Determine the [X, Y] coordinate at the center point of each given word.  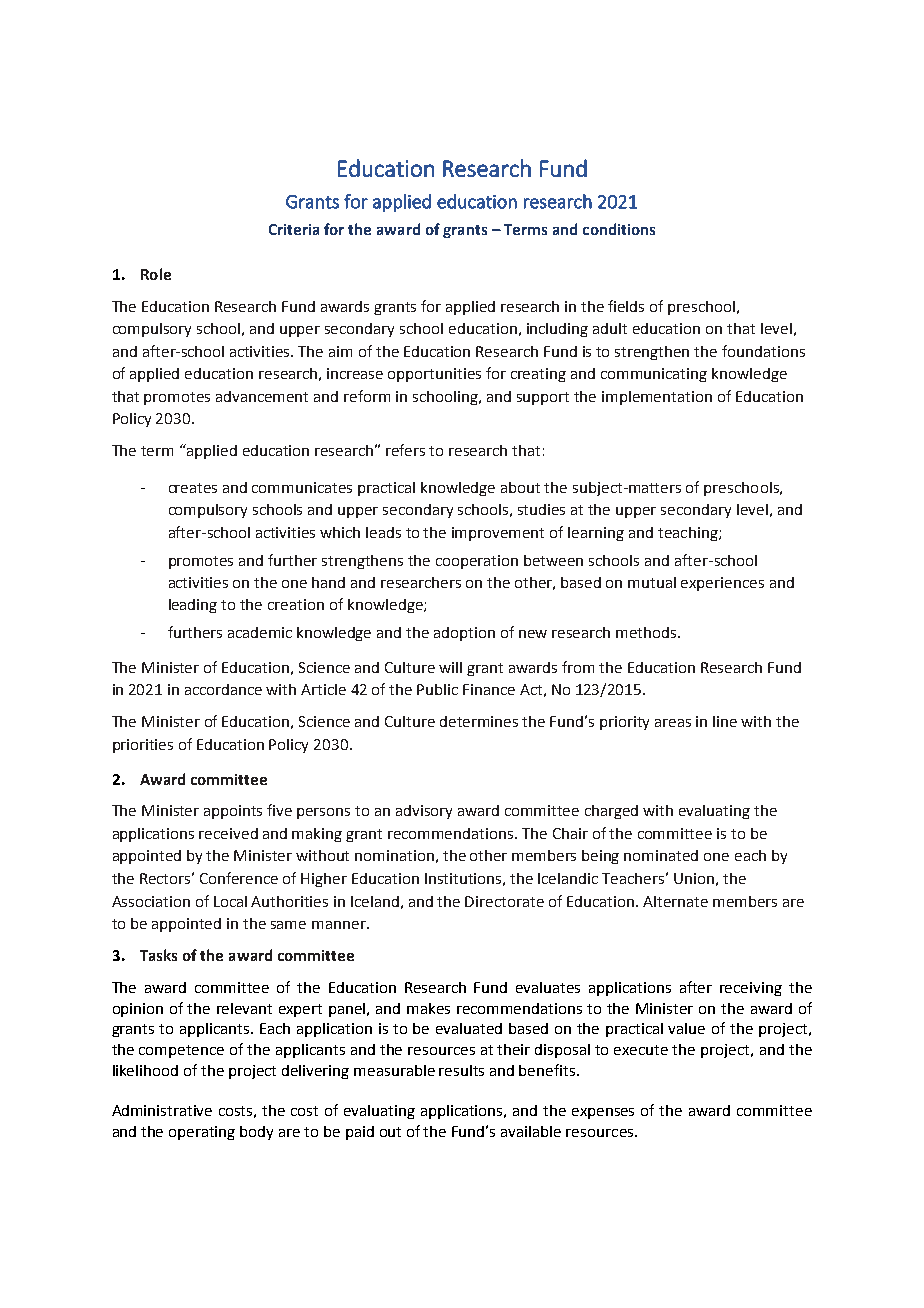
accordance [223, 689]
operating [202, 1133]
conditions [619, 229]
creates [193, 488]
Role [156, 274]
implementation [657, 398]
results [461, 1070]
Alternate [675, 901]
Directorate [504, 901]
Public [437, 689]
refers [405, 450]
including [557, 330]
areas [673, 723]
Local [230, 901]
